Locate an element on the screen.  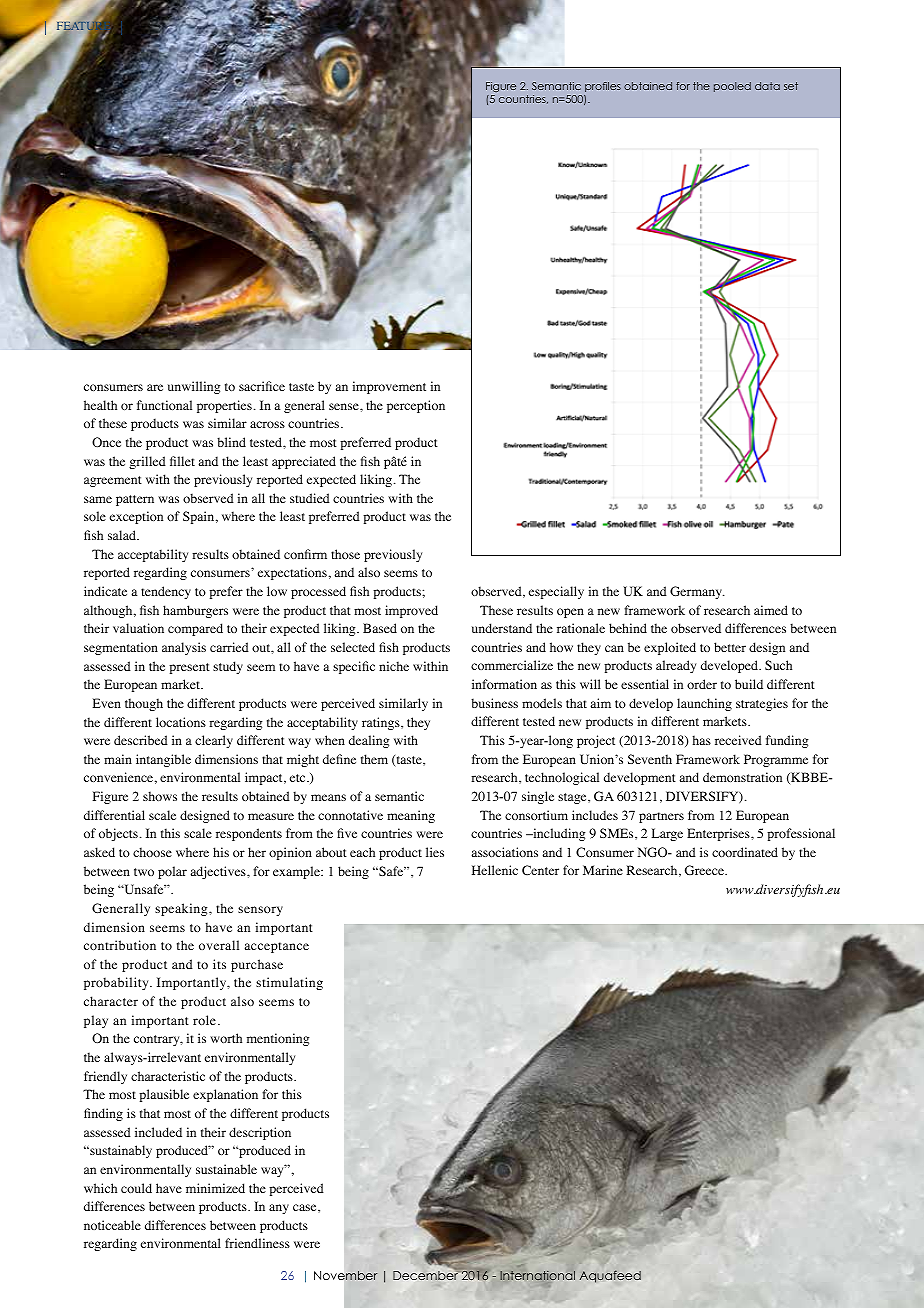
sacrifice is located at coordinates (262, 386).
